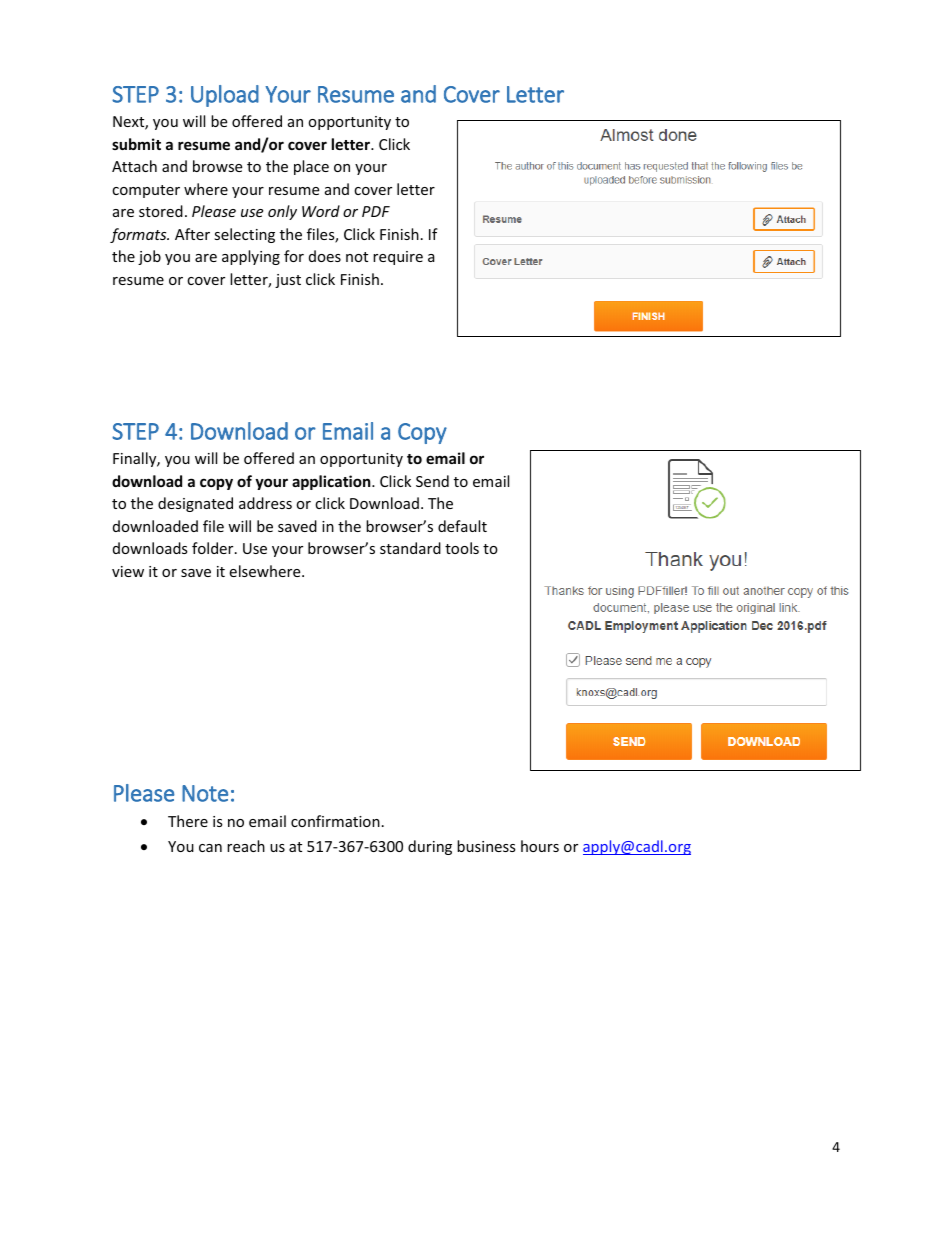 The width and height of the page is (952, 1233). What do you see at coordinates (376, 211) in the page?
I see `PDF` at bounding box center [376, 211].
